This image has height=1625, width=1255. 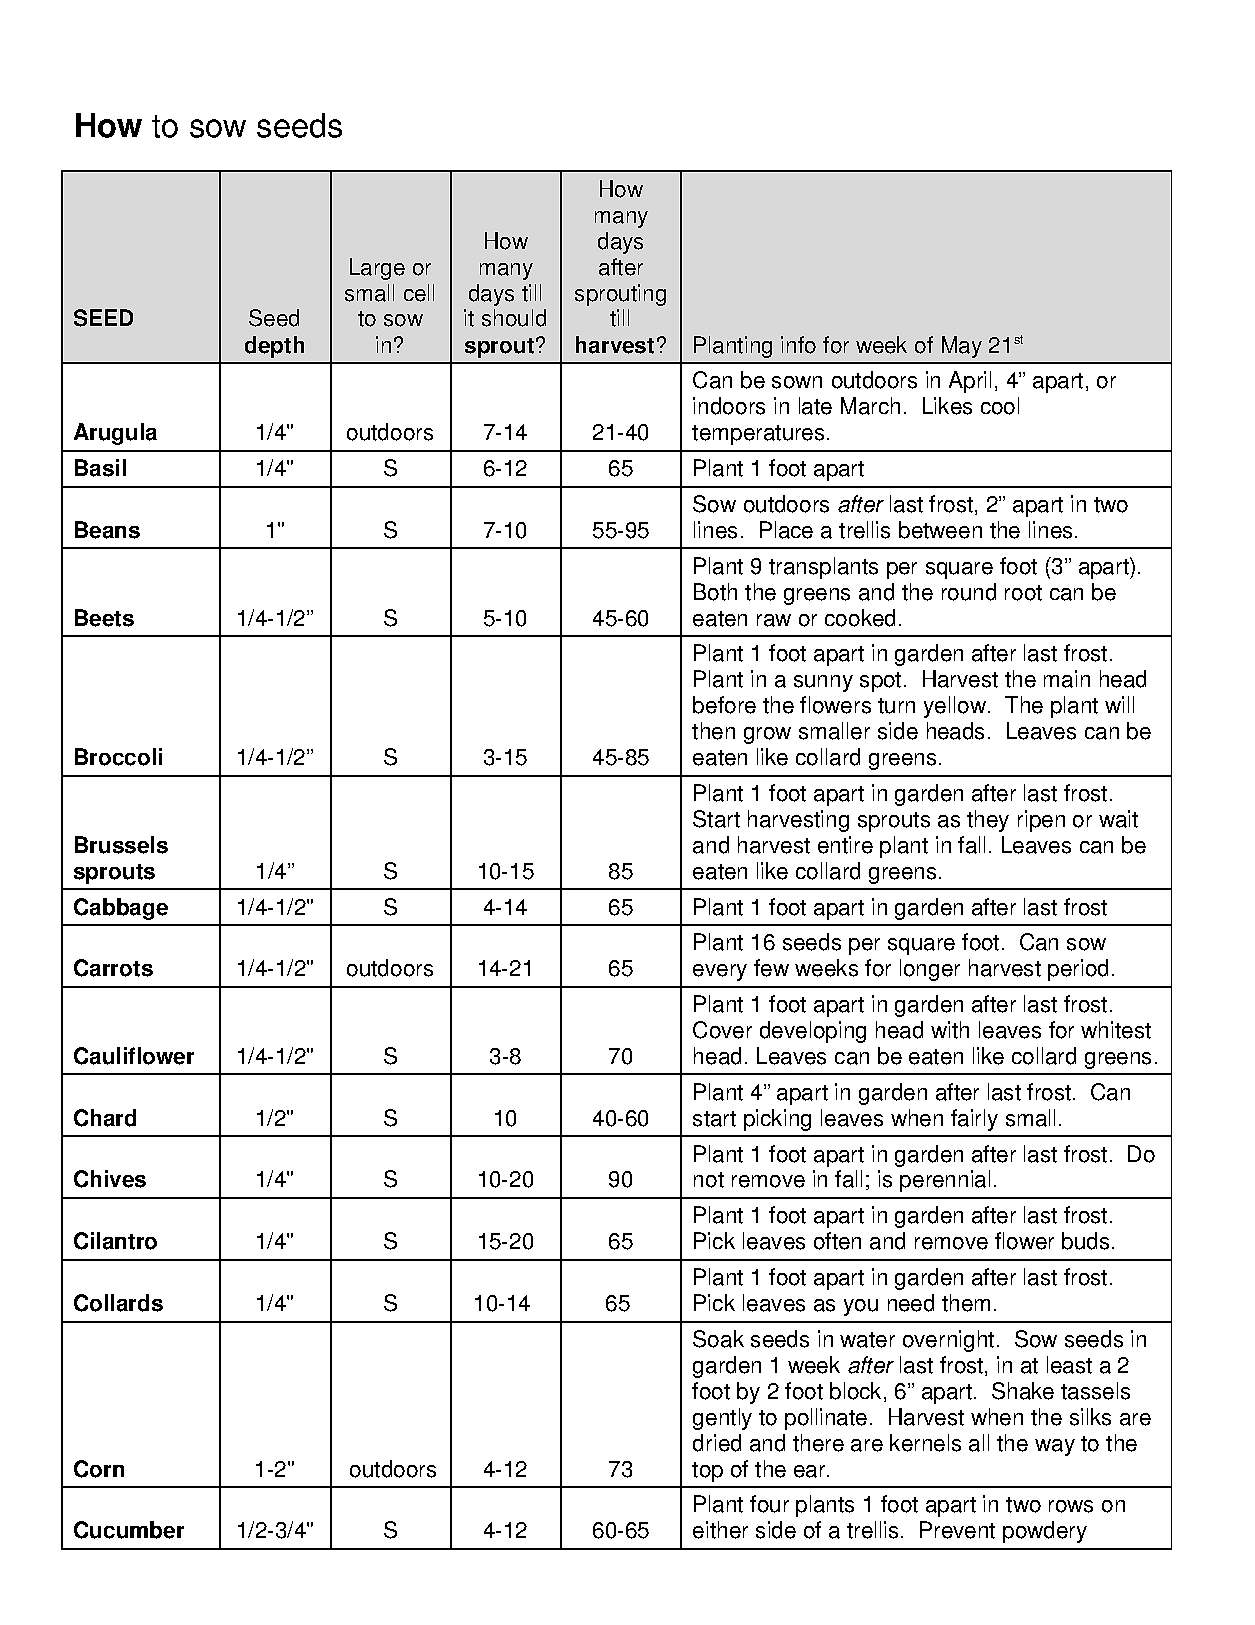 I want to click on fairly, so click(x=974, y=1120).
